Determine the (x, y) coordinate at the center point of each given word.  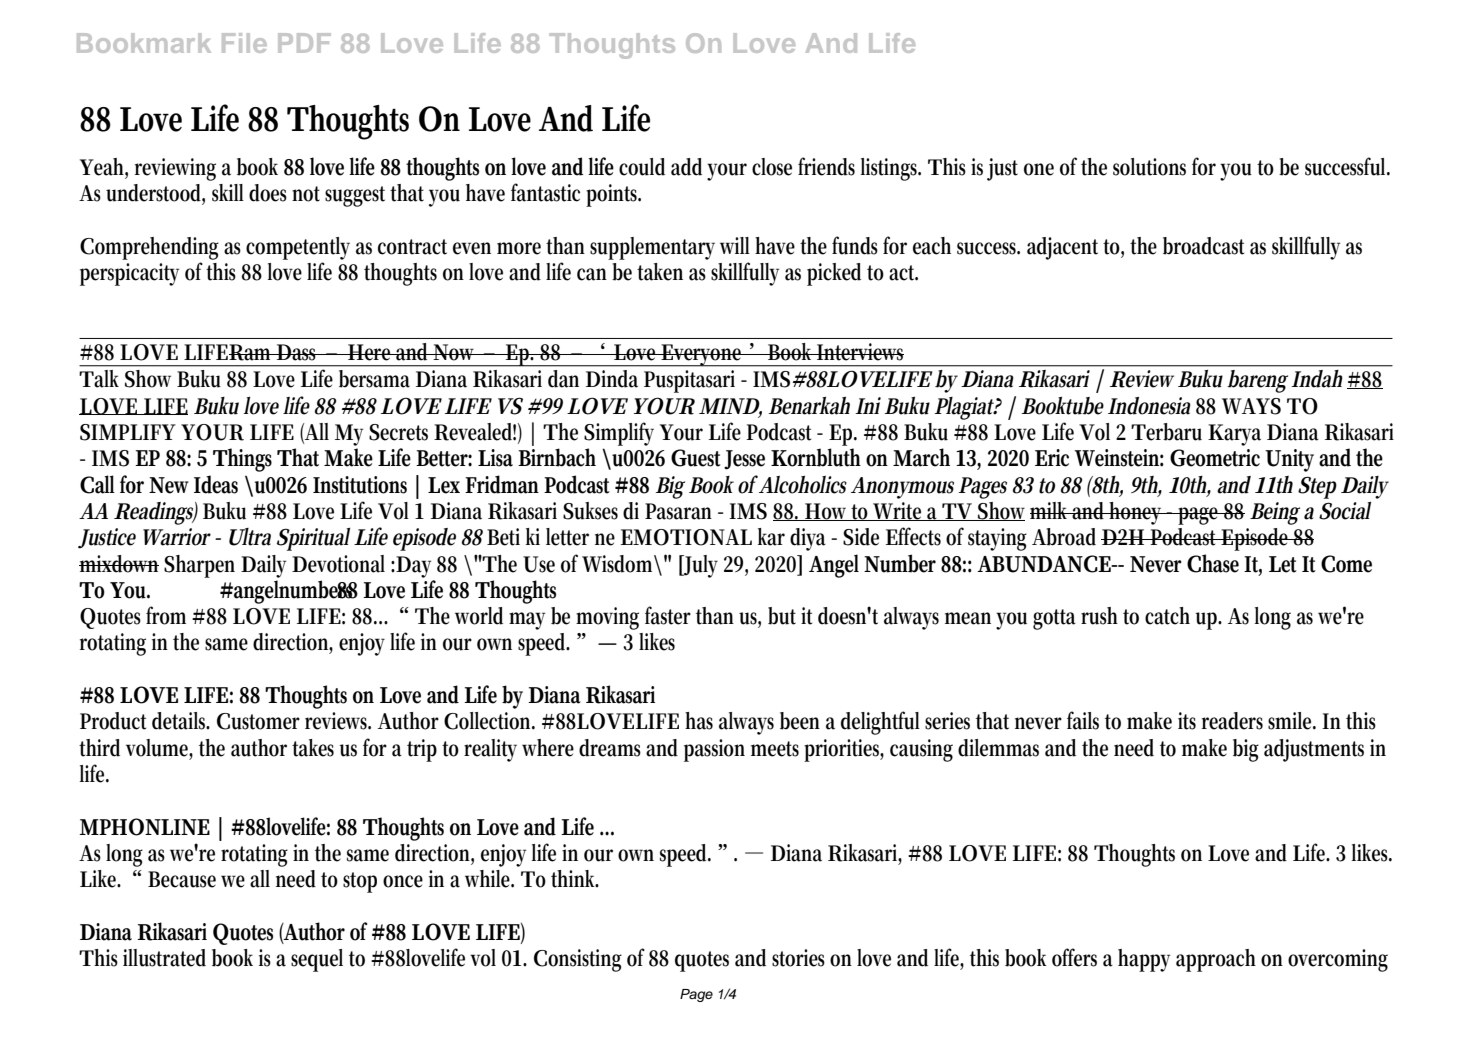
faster (668, 615)
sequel (317, 960)
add (686, 167)
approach (1216, 960)
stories (798, 958)
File (244, 43)
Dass (298, 352)
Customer (258, 721)
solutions (1149, 167)
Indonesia (1149, 406)
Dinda (612, 378)
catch (1167, 616)
